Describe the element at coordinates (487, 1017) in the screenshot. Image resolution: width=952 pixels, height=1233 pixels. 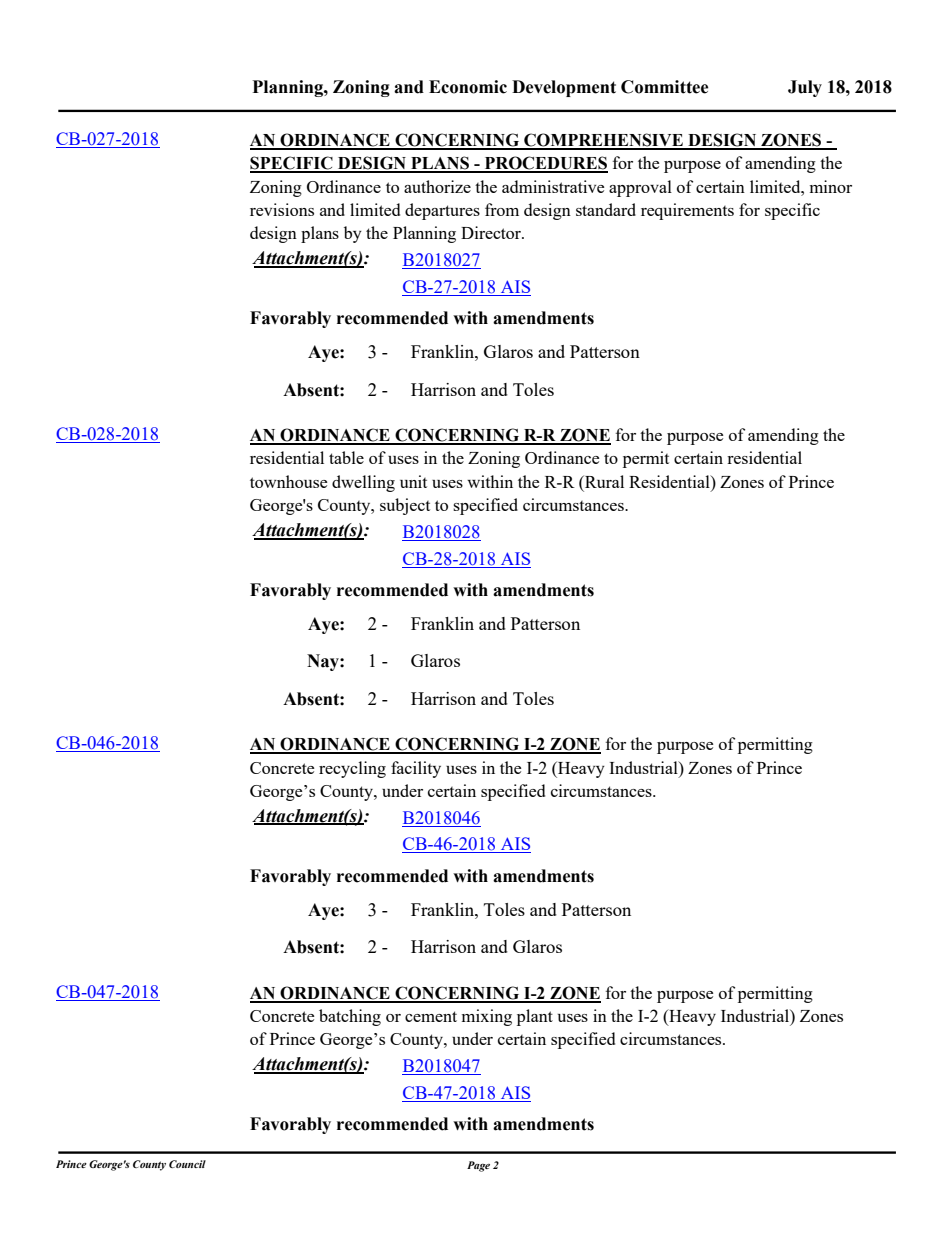
I see `mixing` at that location.
